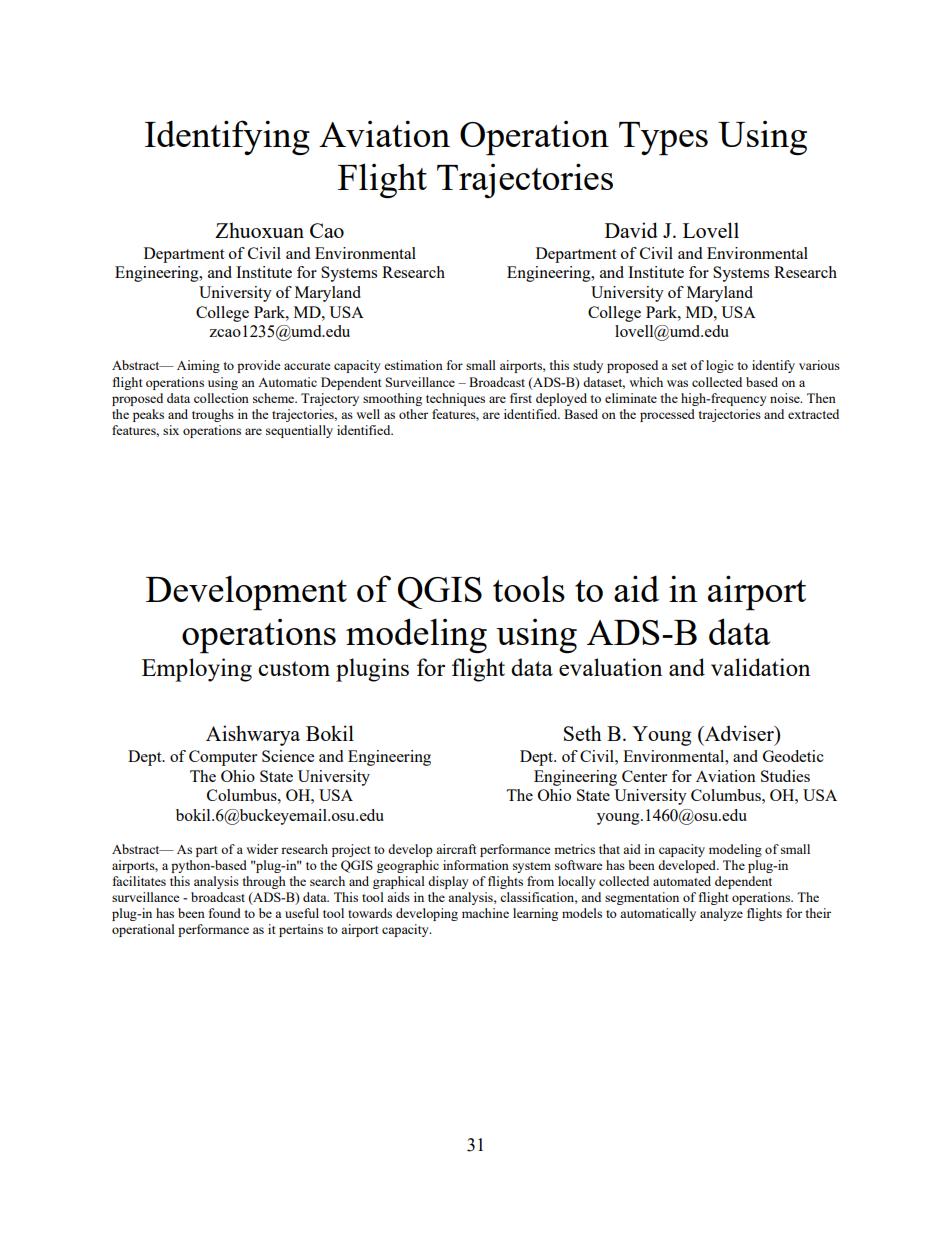 Image resolution: width=952 pixels, height=1233 pixels. Describe the element at coordinates (413, 365) in the screenshot. I see `estimation` at that location.
